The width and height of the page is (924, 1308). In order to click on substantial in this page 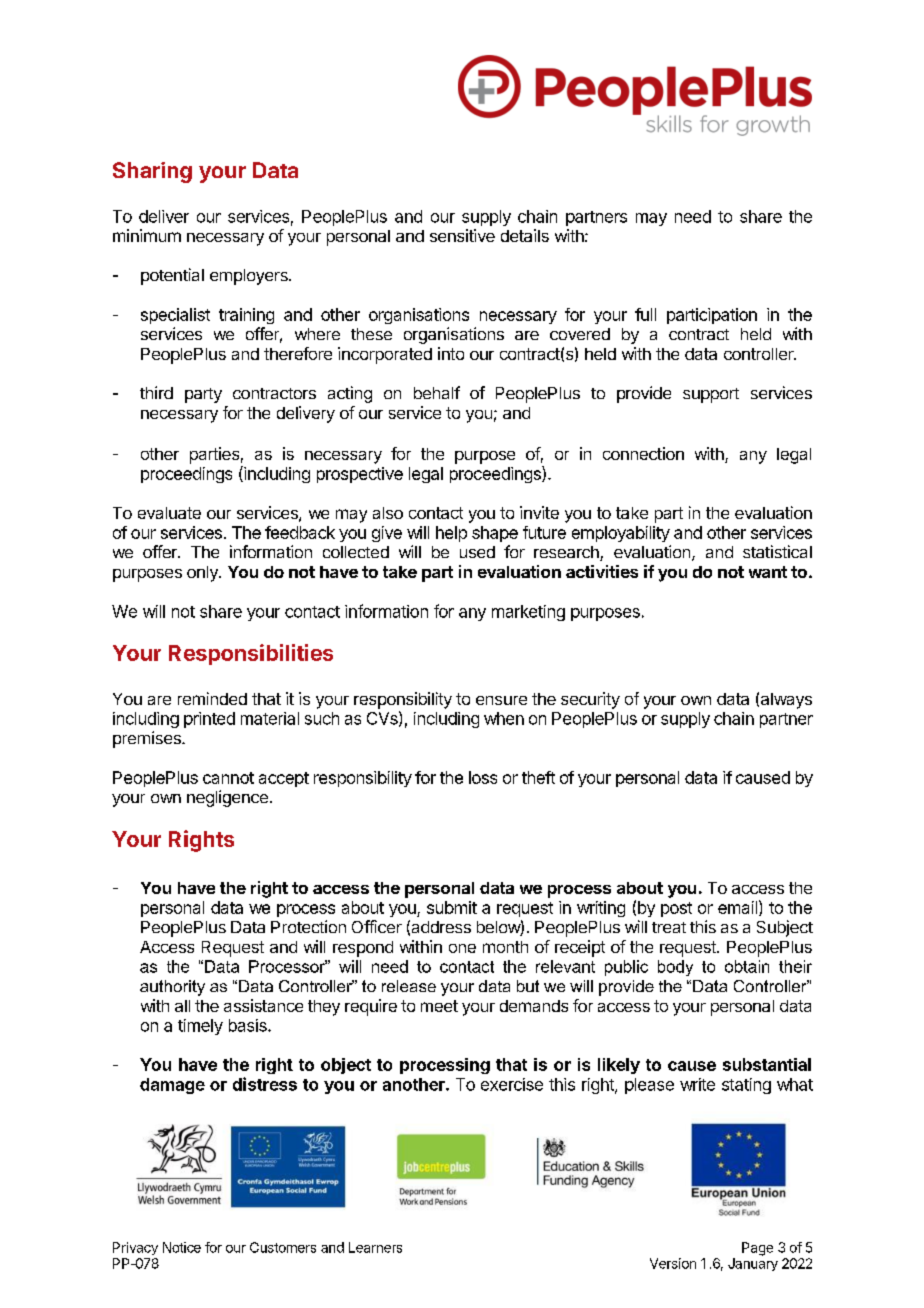, I will do `click(767, 1064)`.
